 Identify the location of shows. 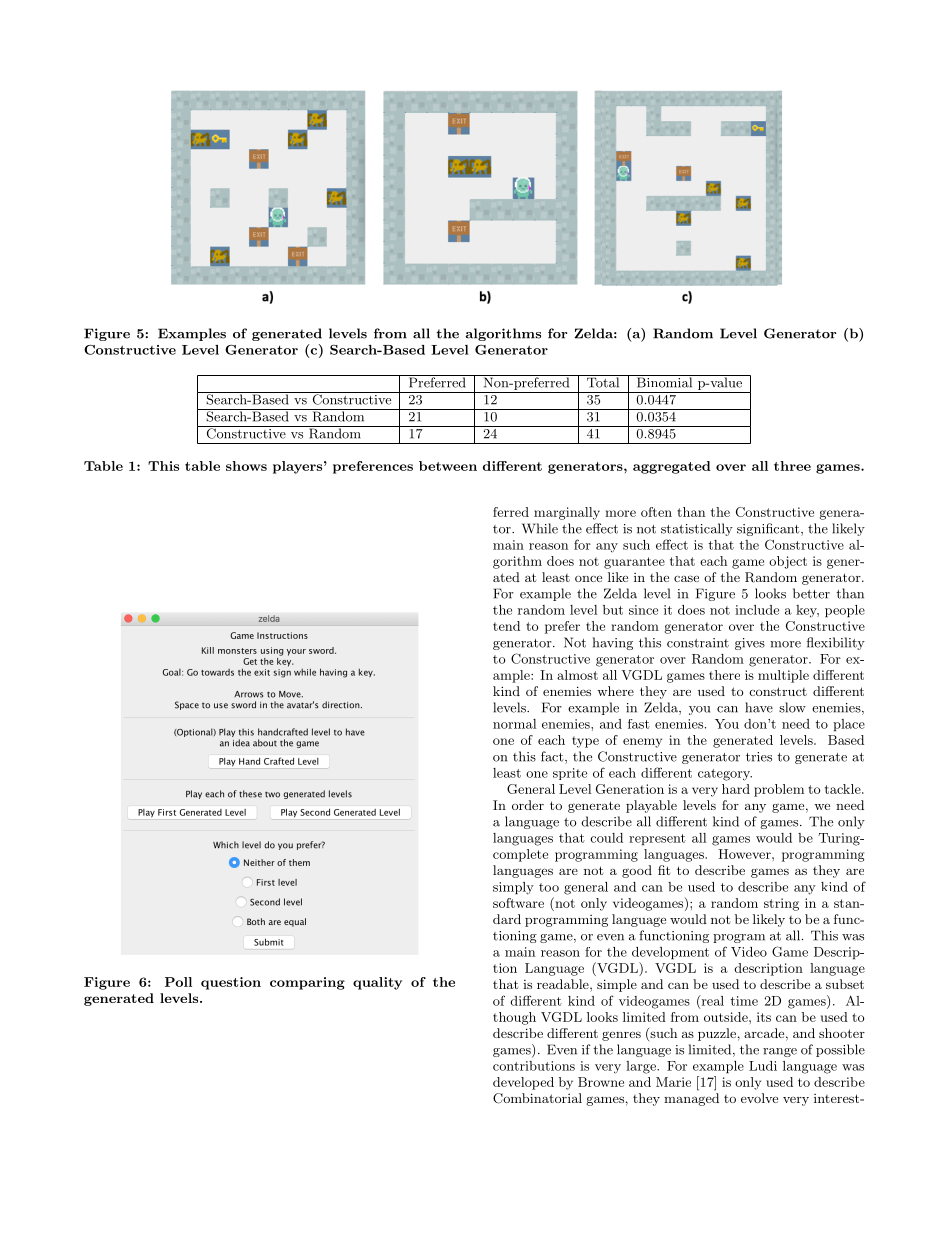
(246, 466).
